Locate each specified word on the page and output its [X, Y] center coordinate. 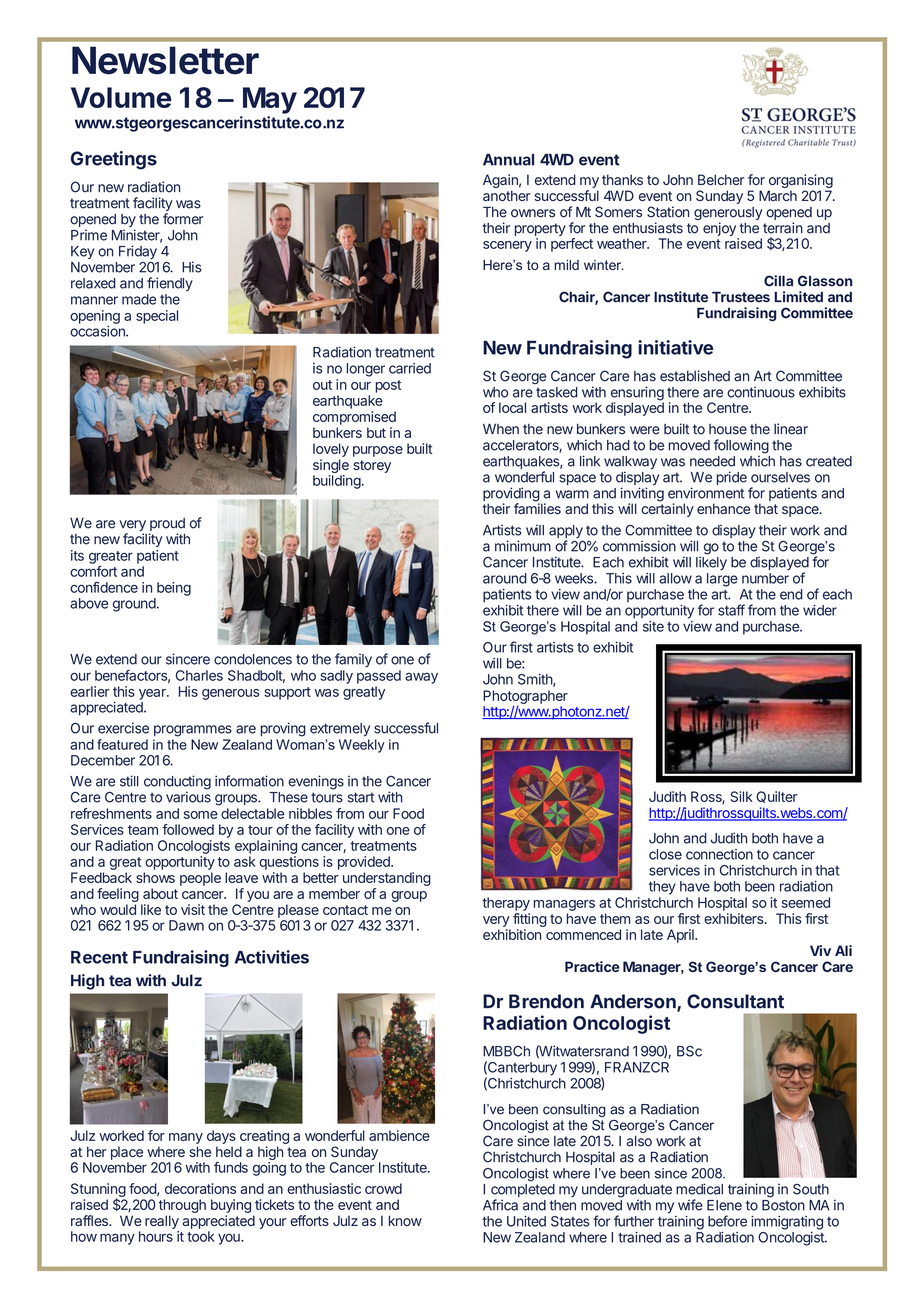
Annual [508, 160]
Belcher [721, 179]
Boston [783, 1205]
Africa [500, 1205]
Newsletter [165, 60]
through [182, 1207]
